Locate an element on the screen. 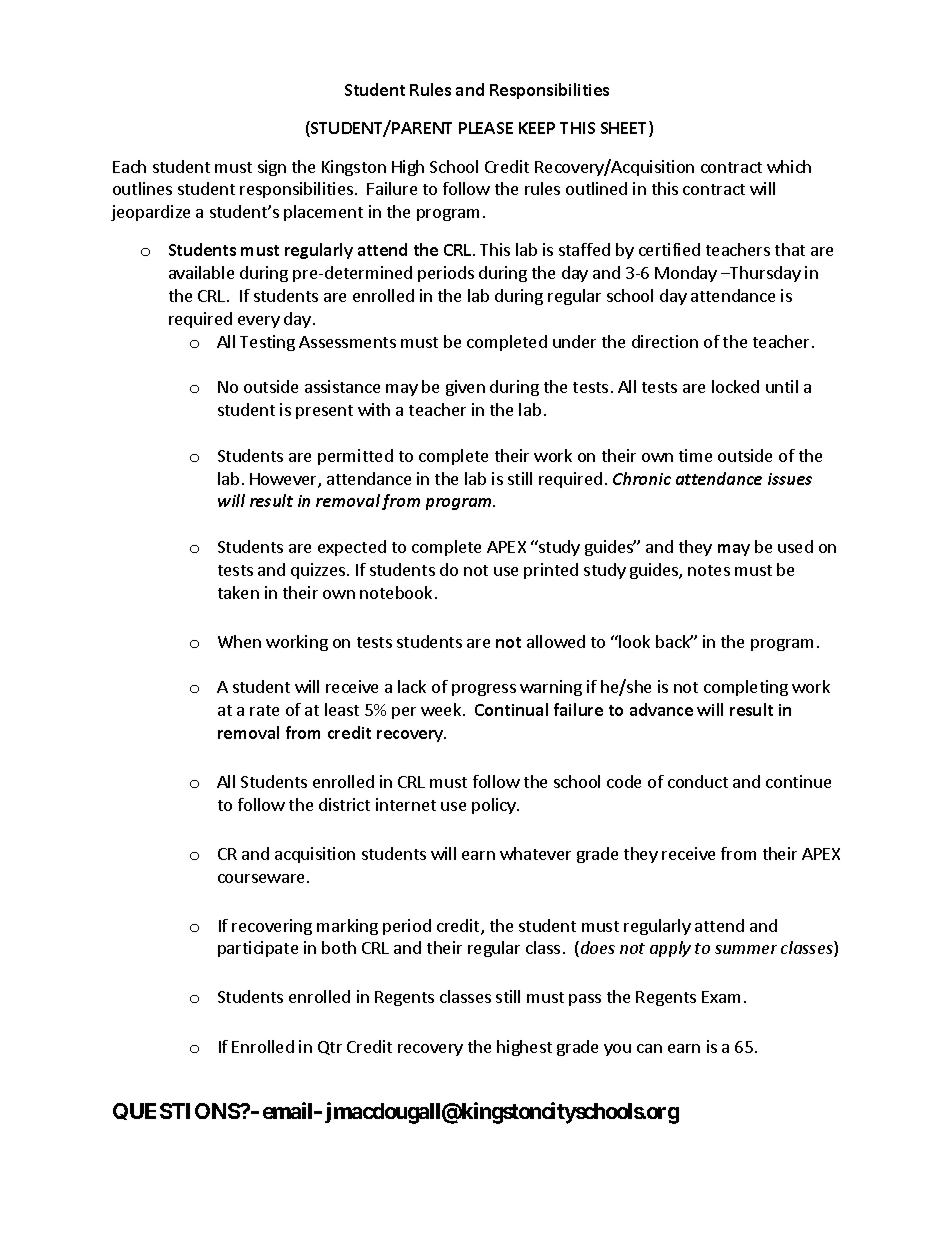 The image size is (952, 1233). notes is located at coordinates (709, 570).
